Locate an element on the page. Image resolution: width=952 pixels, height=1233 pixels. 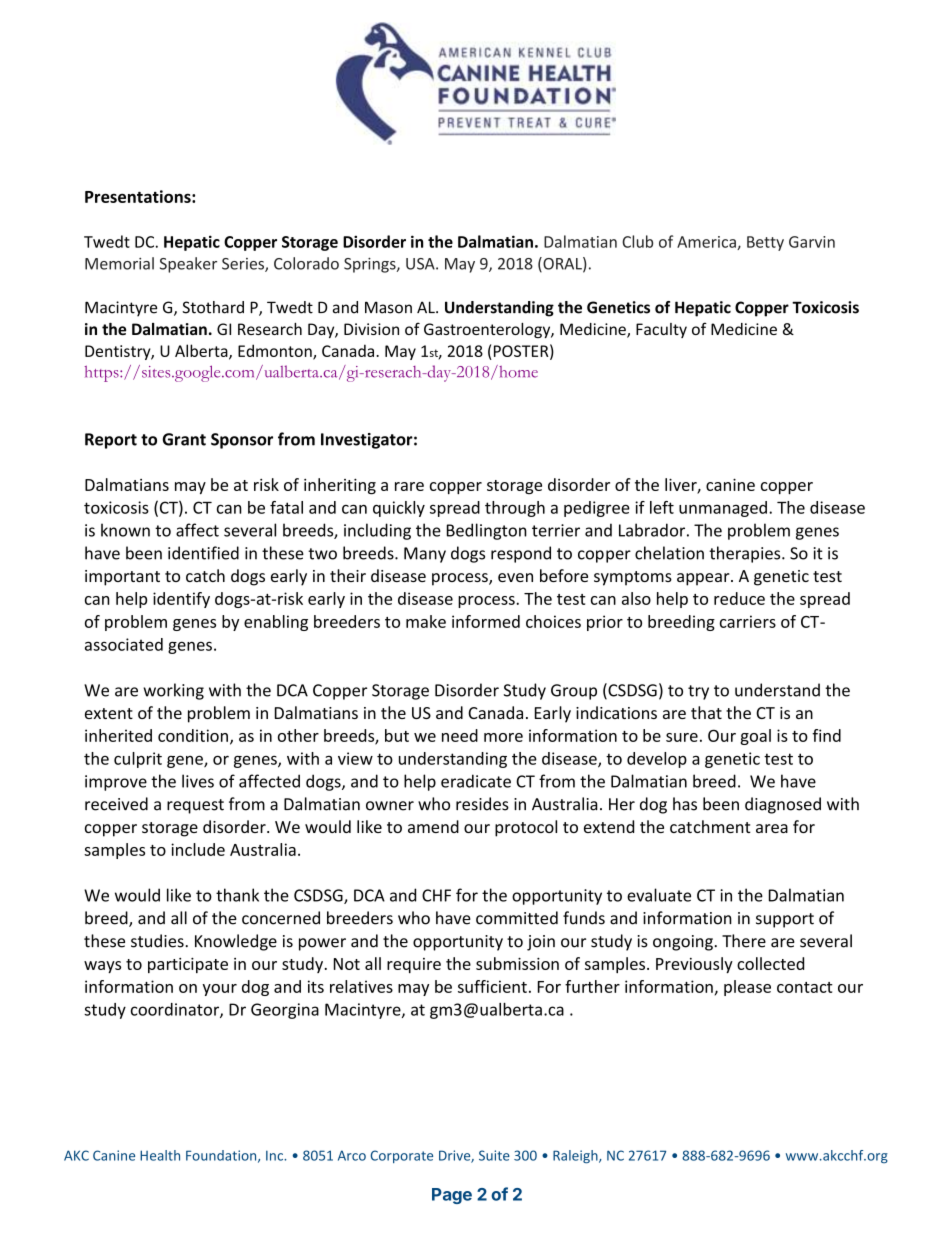
Many is located at coordinates (425, 555).
